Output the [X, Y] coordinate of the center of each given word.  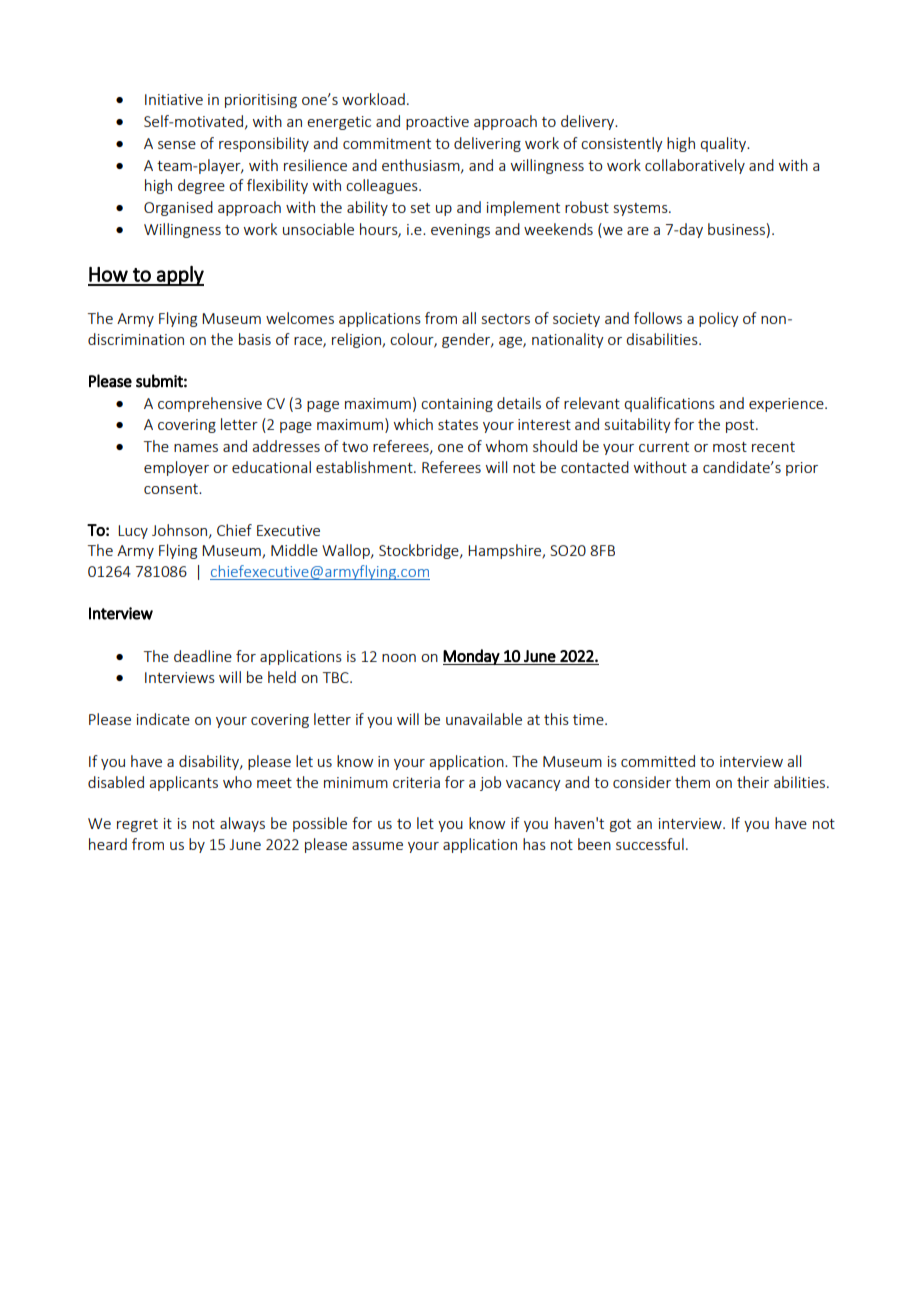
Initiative [174, 99]
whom [507, 446]
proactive [437, 123]
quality [724, 144]
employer [176, 468]
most [730, 447]
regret [137, 825]
